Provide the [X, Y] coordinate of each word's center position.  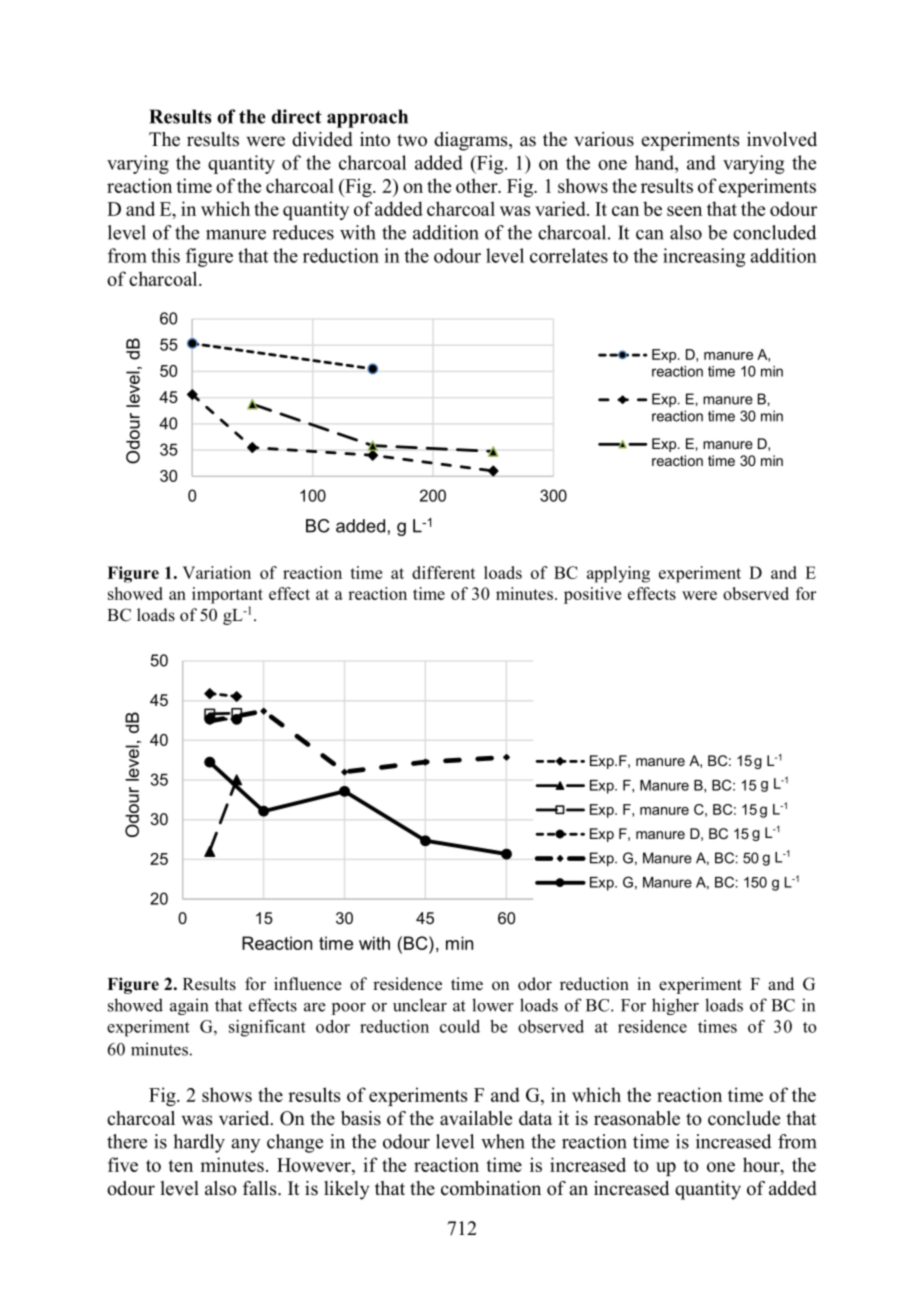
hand [655, 162]
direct [297, 116]
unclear [420, 1005]
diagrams [472, 141]
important [227, 595]
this [165, 255]
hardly [199, 1143]
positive [592, 595]
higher [675, 1006]
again [189, 1006]
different [443, 572]
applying [618, 574]
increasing [704, 257]
